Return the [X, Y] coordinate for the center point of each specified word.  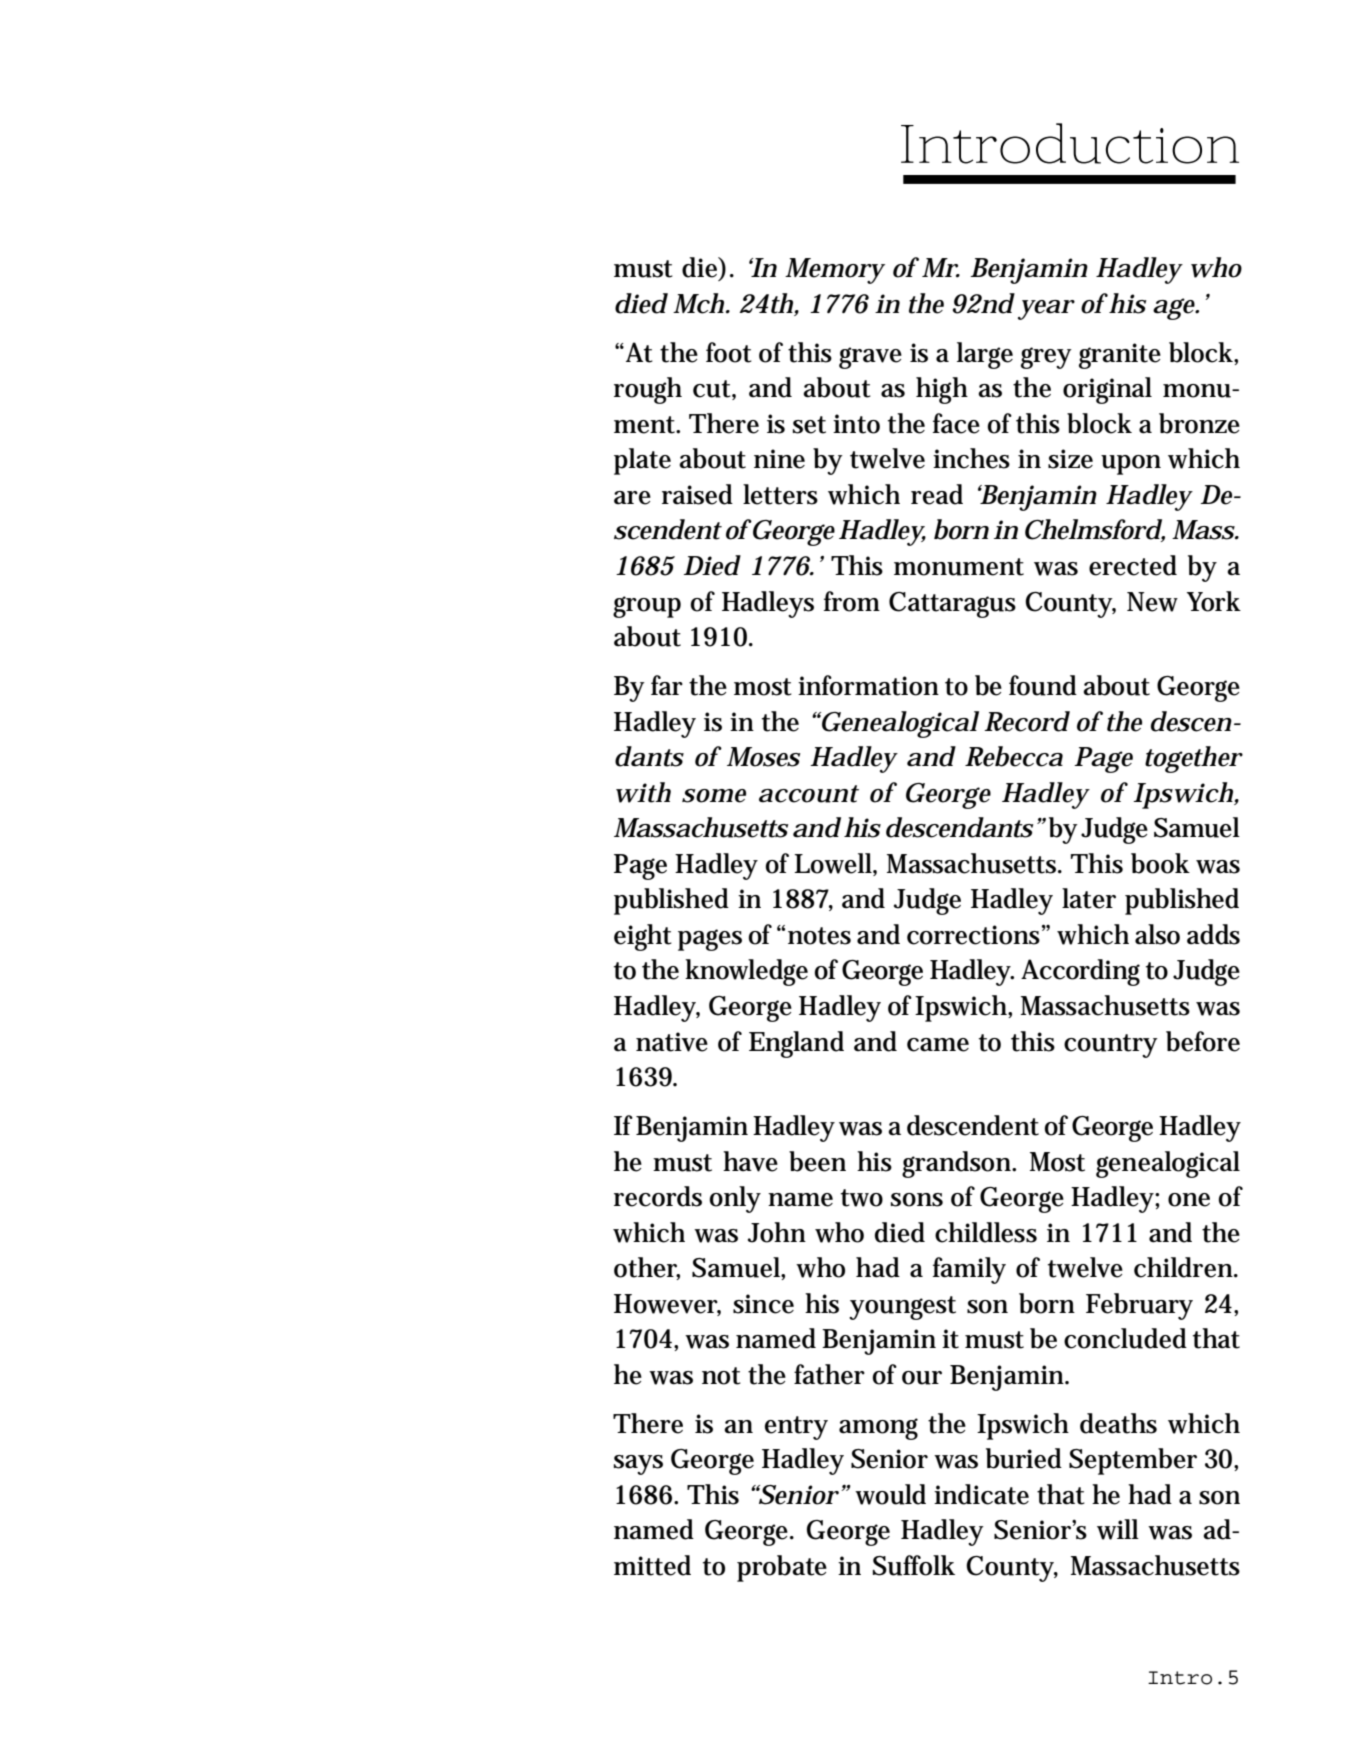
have [750, 1161]
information [868, 685]
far [667, 685]
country [1111, 1046]
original [1107, 390]
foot [729, 352]
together [1194, 759]
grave [870, 358]
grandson [958, 1164]
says [638, 1465]
